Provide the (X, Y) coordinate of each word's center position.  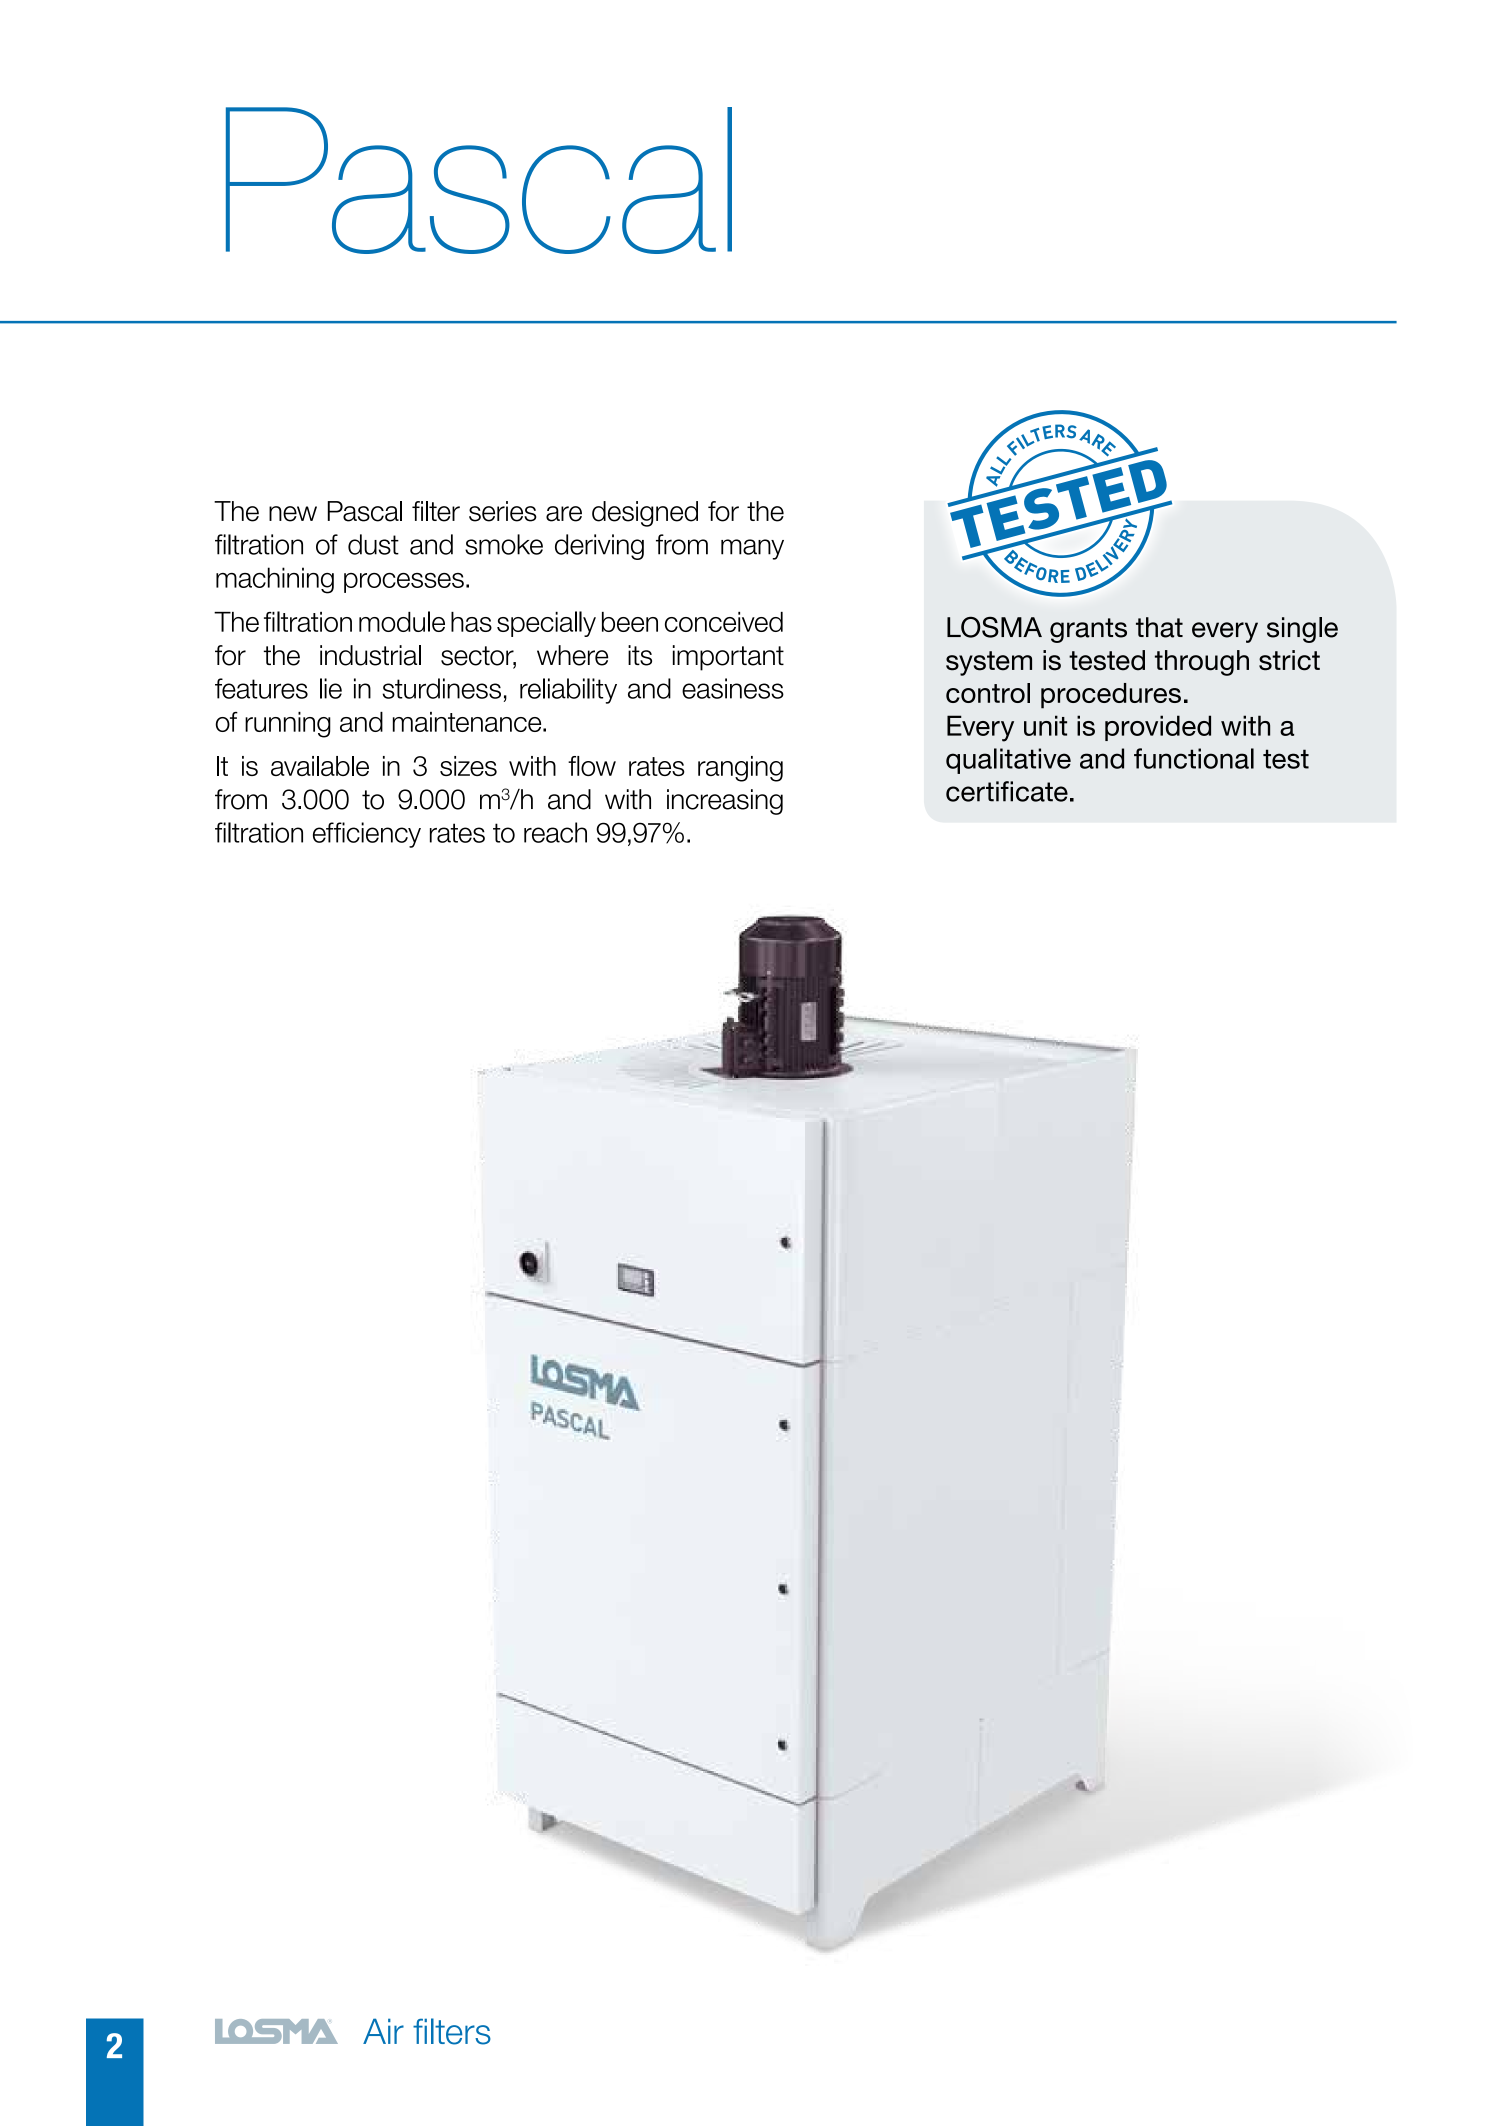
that (1159, 627)
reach (555, 832)
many (752, 549)
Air (383, 2031)
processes (404, 583)
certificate (1007, 791)
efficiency (367, 835)
